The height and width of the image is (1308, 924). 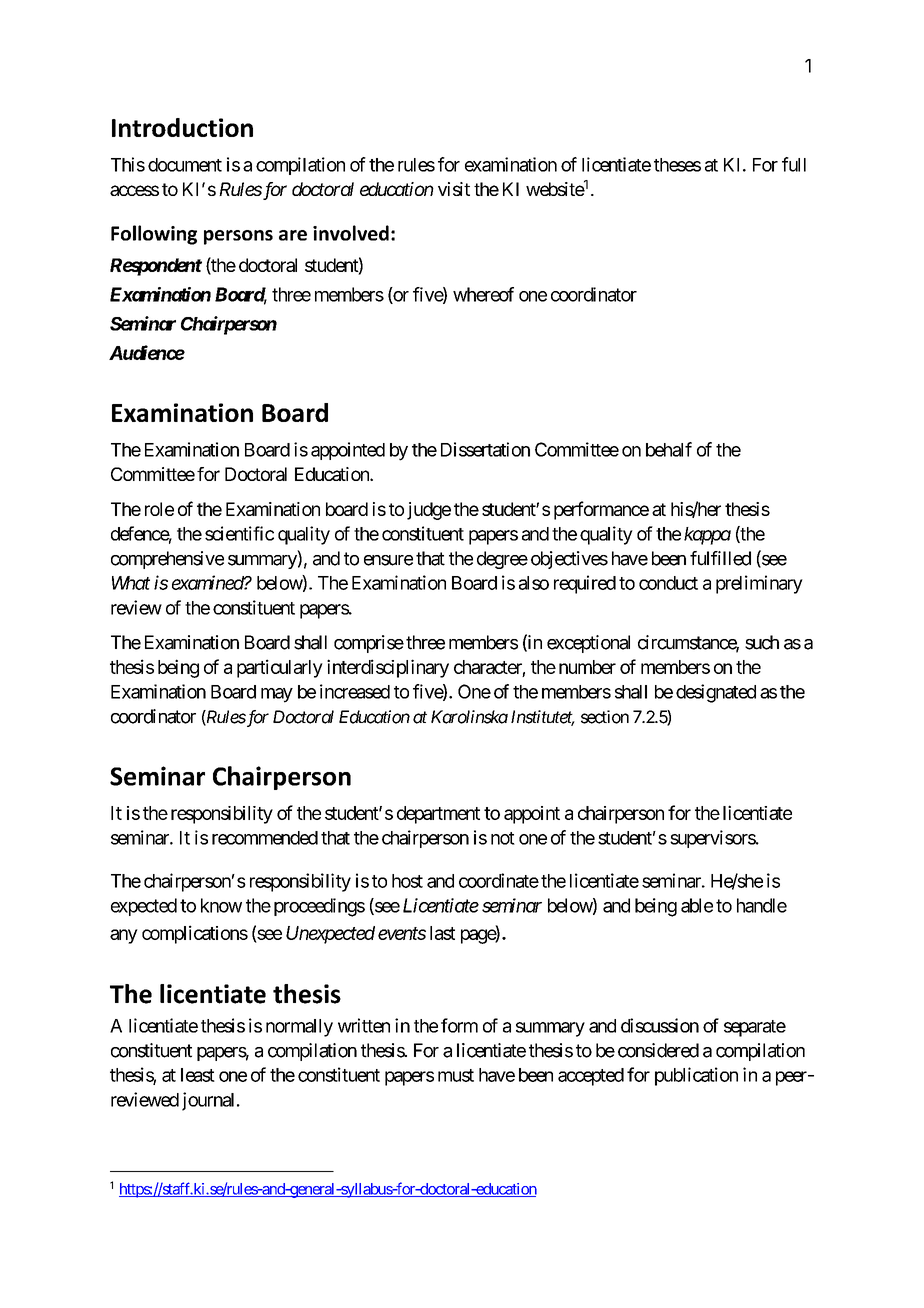 What do you see at coordinates (794, 164) in the image?
I see `full` at bounding box center [794, 164].
